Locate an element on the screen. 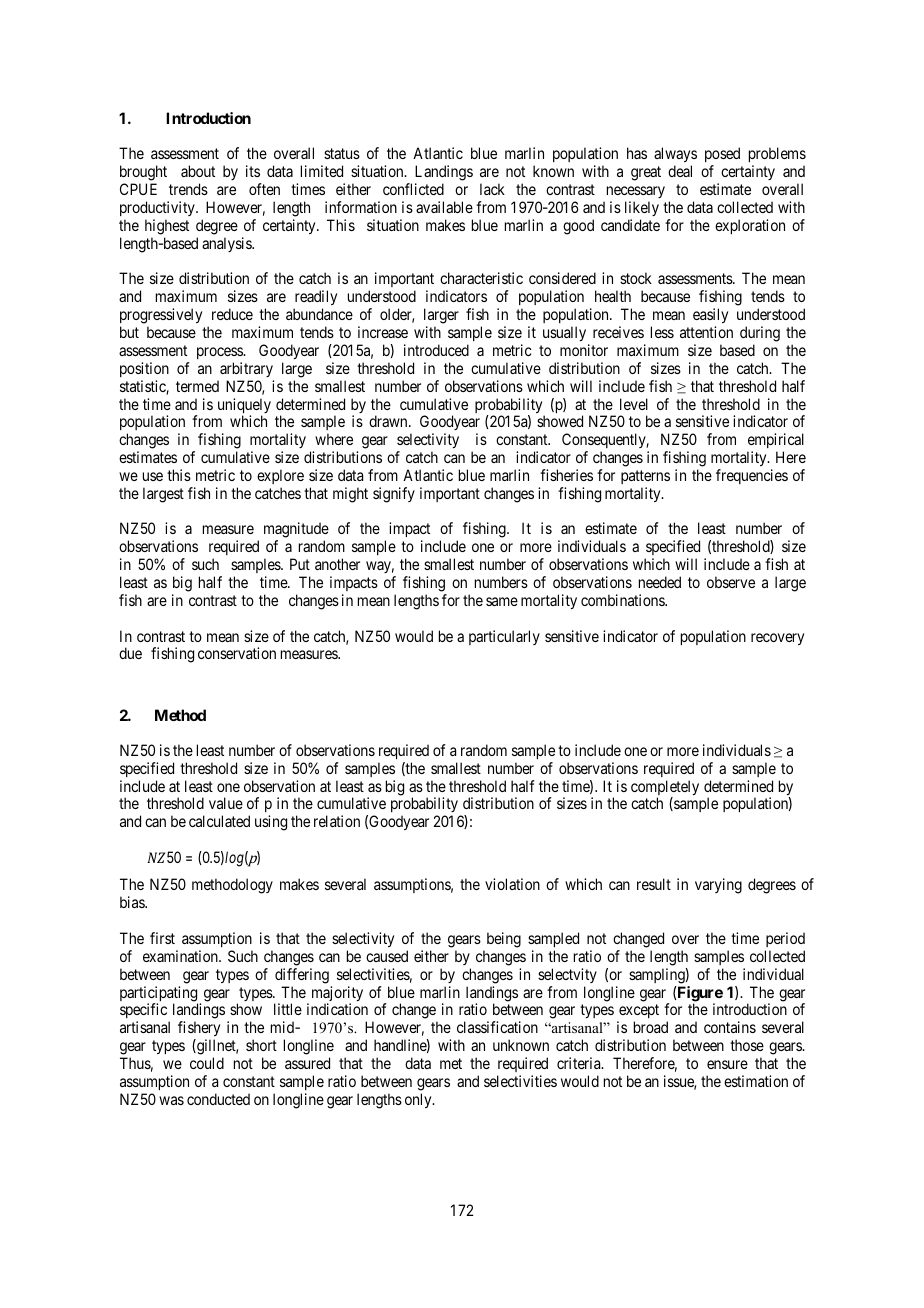 The image size is (924, 1308). only is located at coordinates (419, 1100).
